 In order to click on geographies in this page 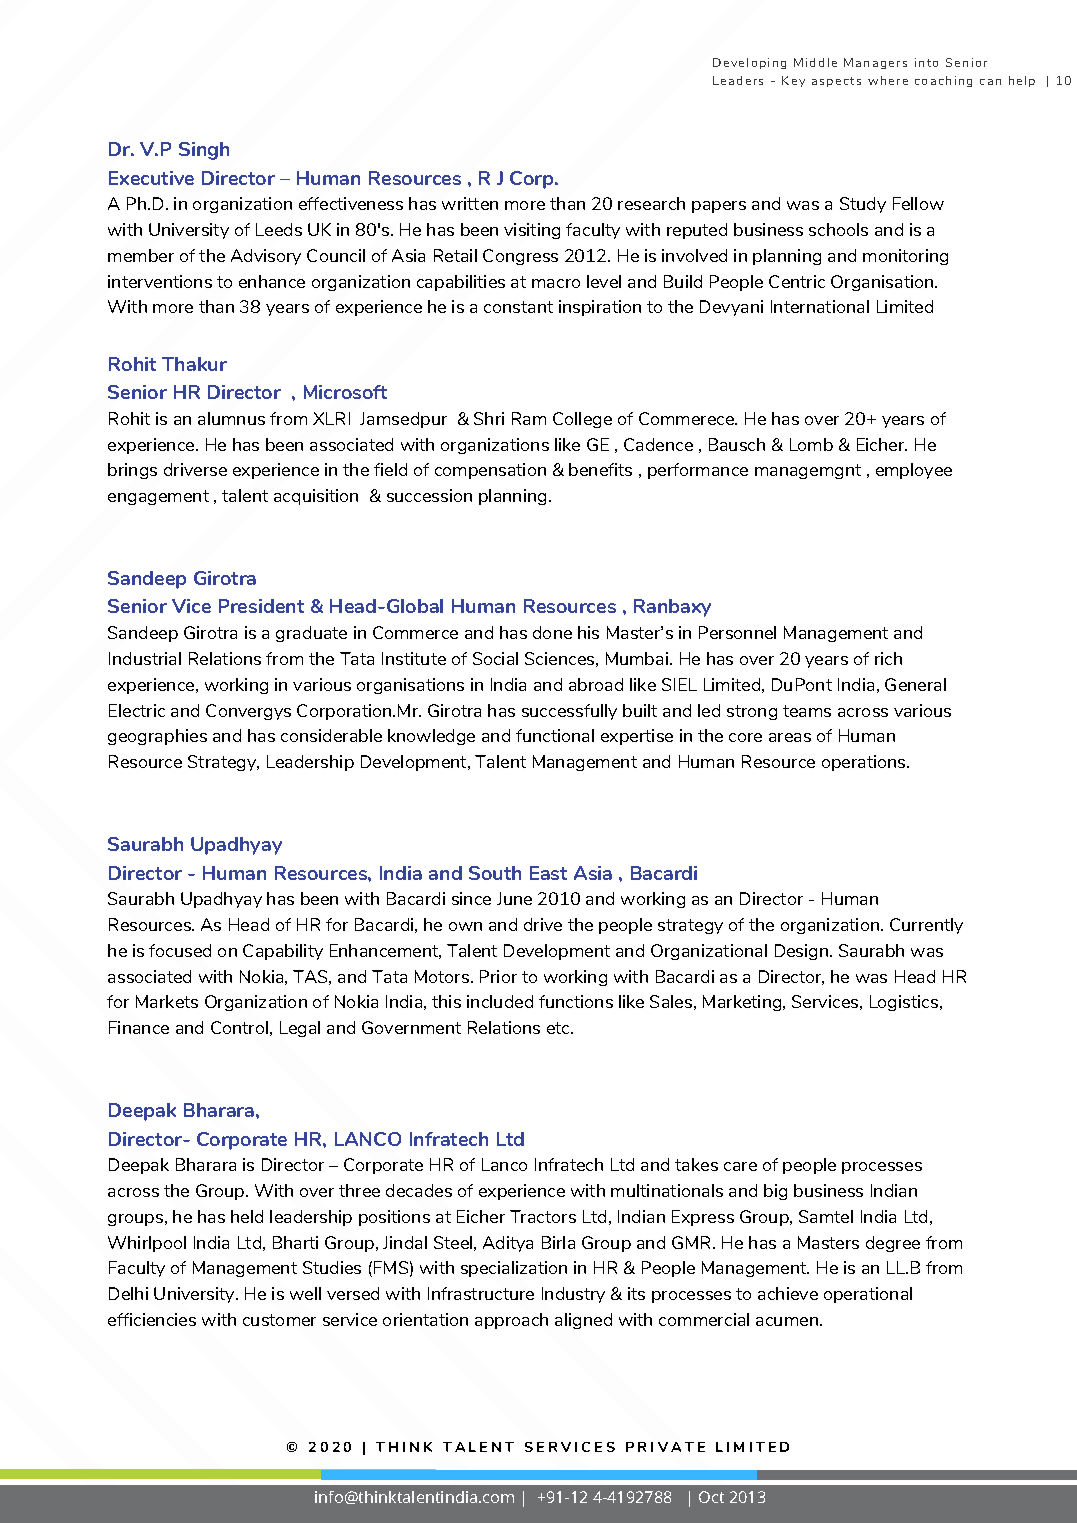, I will do `click(157, 737)`.
